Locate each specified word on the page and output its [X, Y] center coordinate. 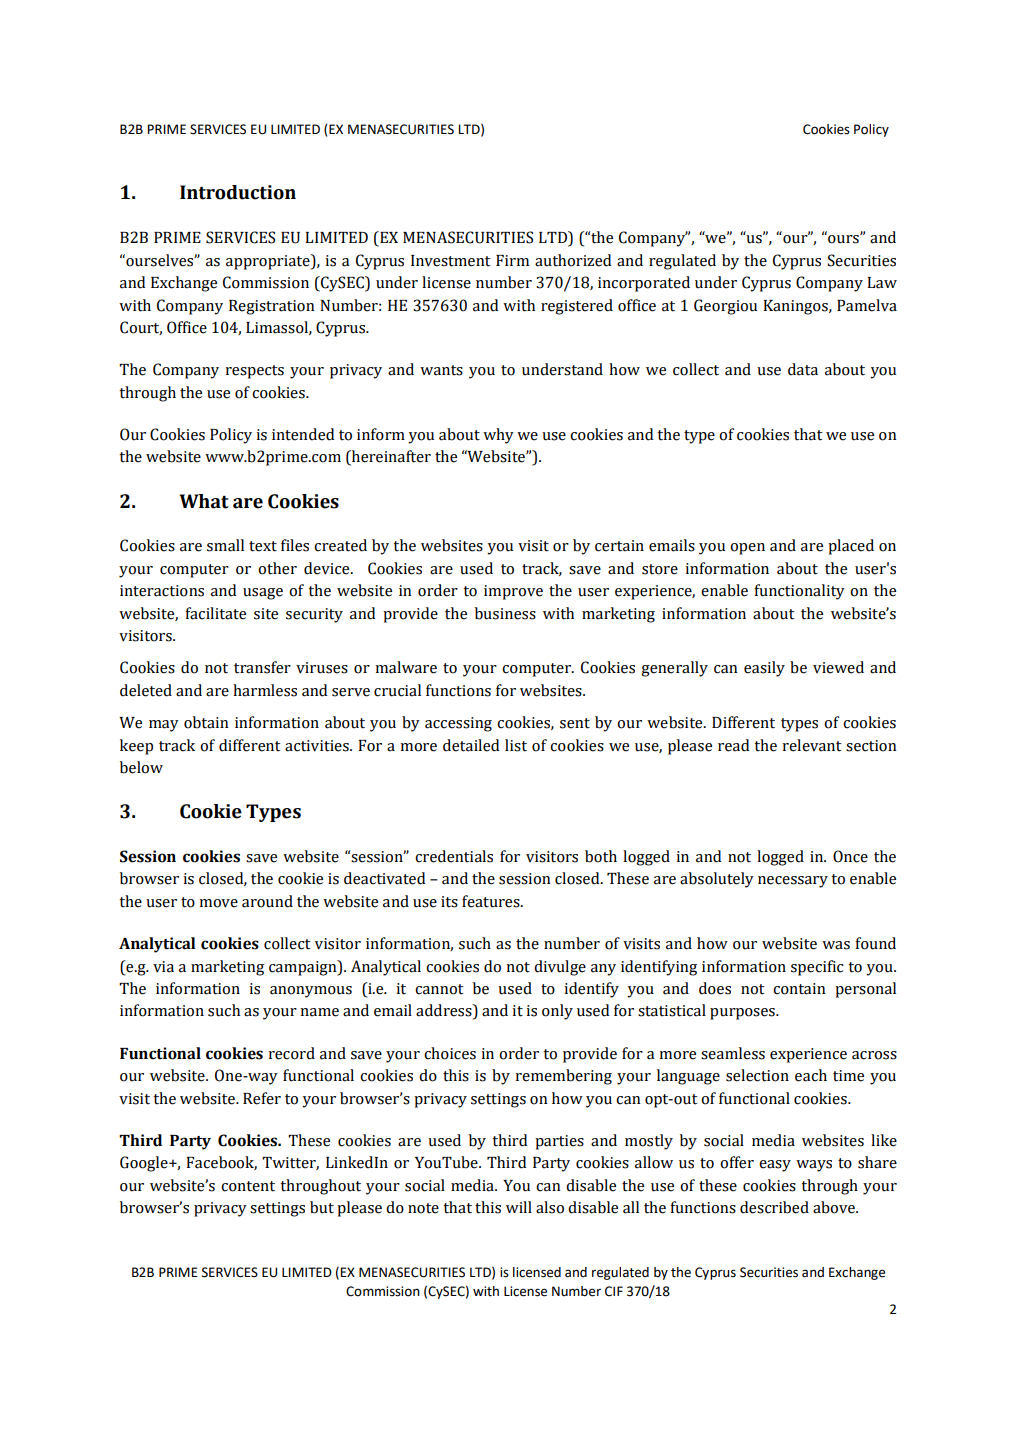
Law [882, 283]
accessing [458, 724]
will [519, 1207]
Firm [512, 260]
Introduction [238, 192]
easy [775, 1166]
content [248, 1186]
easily [764, 669]
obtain [206, 722]
